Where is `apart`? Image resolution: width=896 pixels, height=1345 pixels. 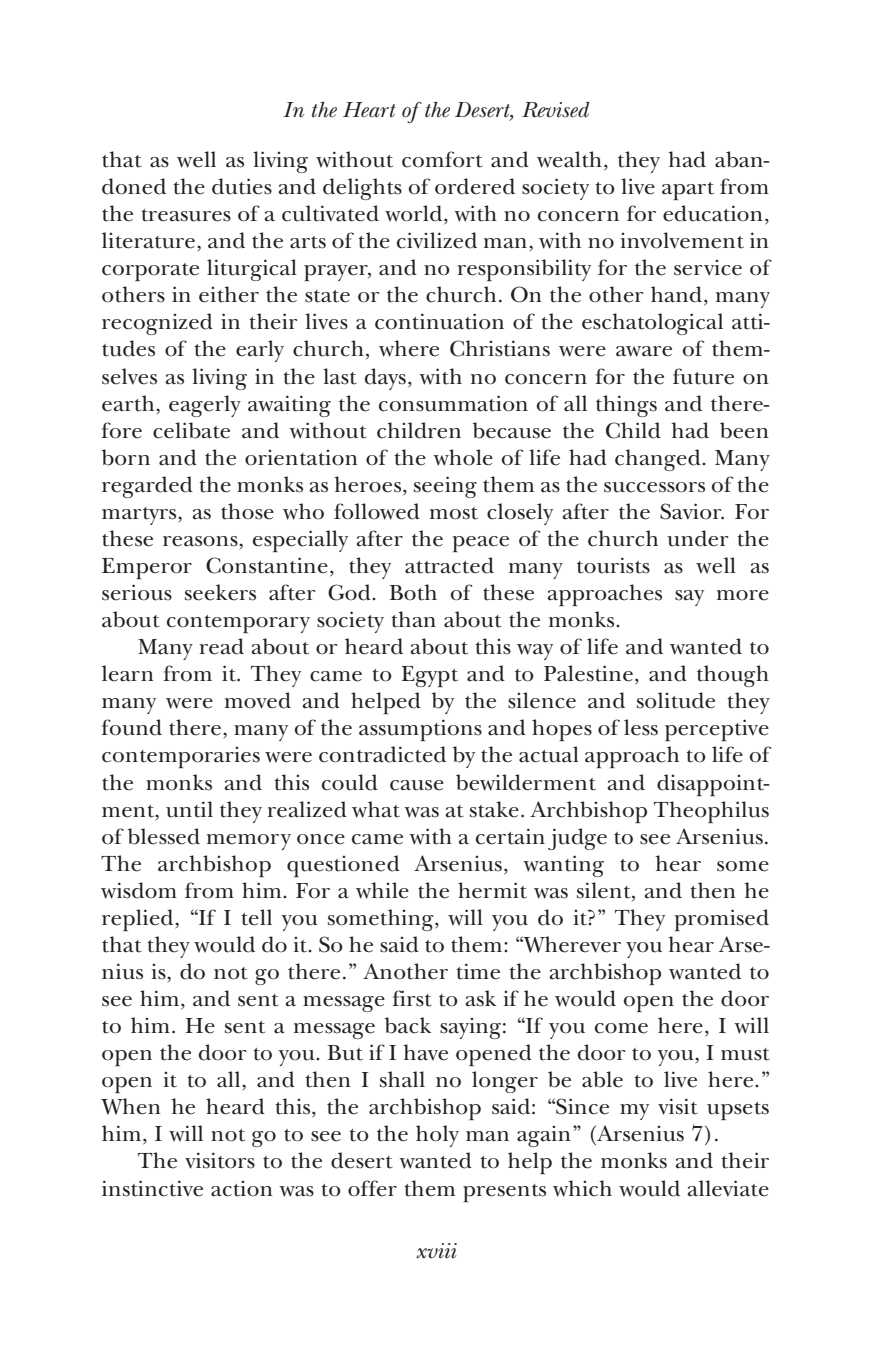 apart is located at coordinates (688, 191).
